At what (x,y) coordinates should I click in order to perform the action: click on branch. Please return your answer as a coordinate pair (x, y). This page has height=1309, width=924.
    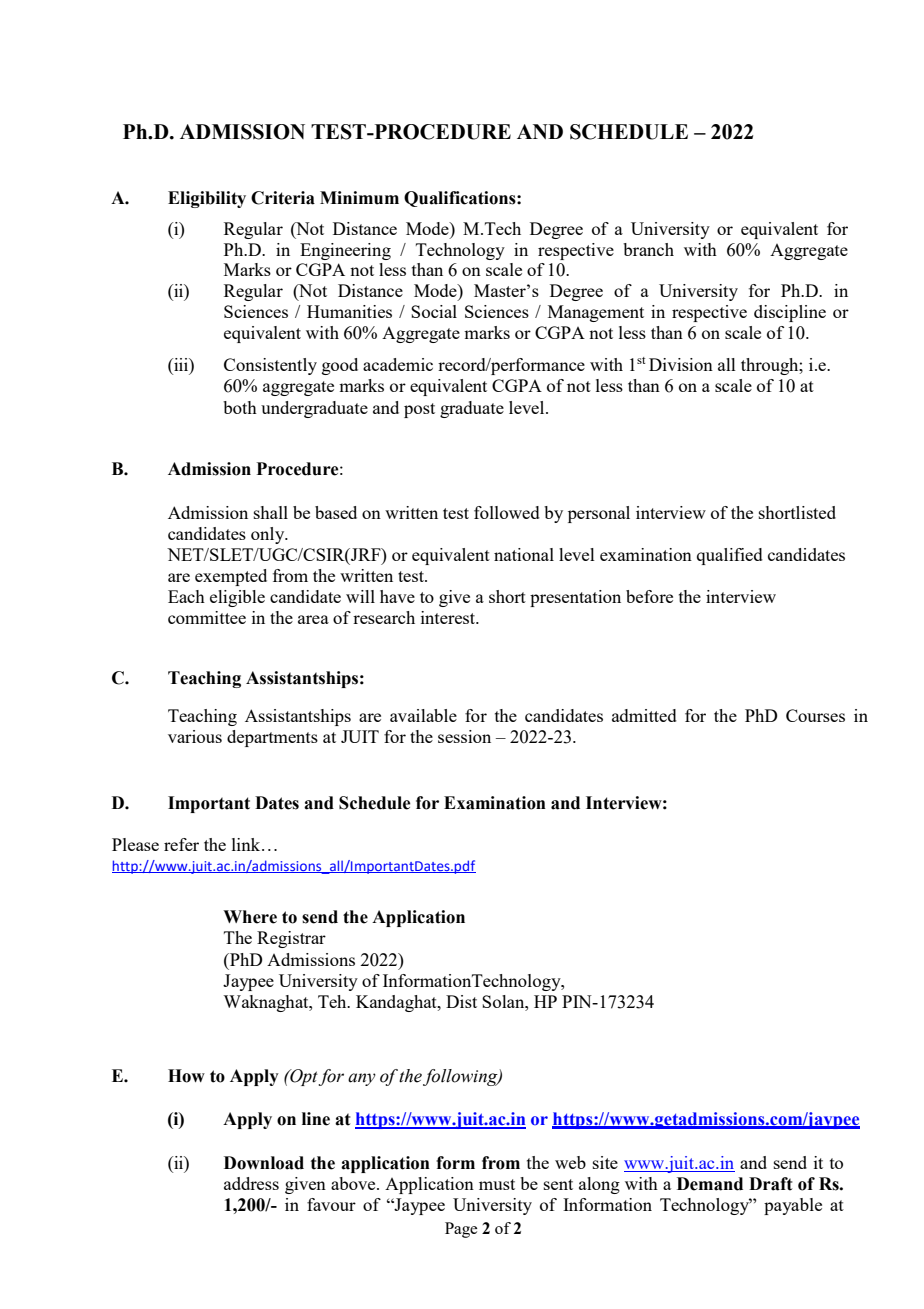
    Looking at the image, I should click on (648, 249).
